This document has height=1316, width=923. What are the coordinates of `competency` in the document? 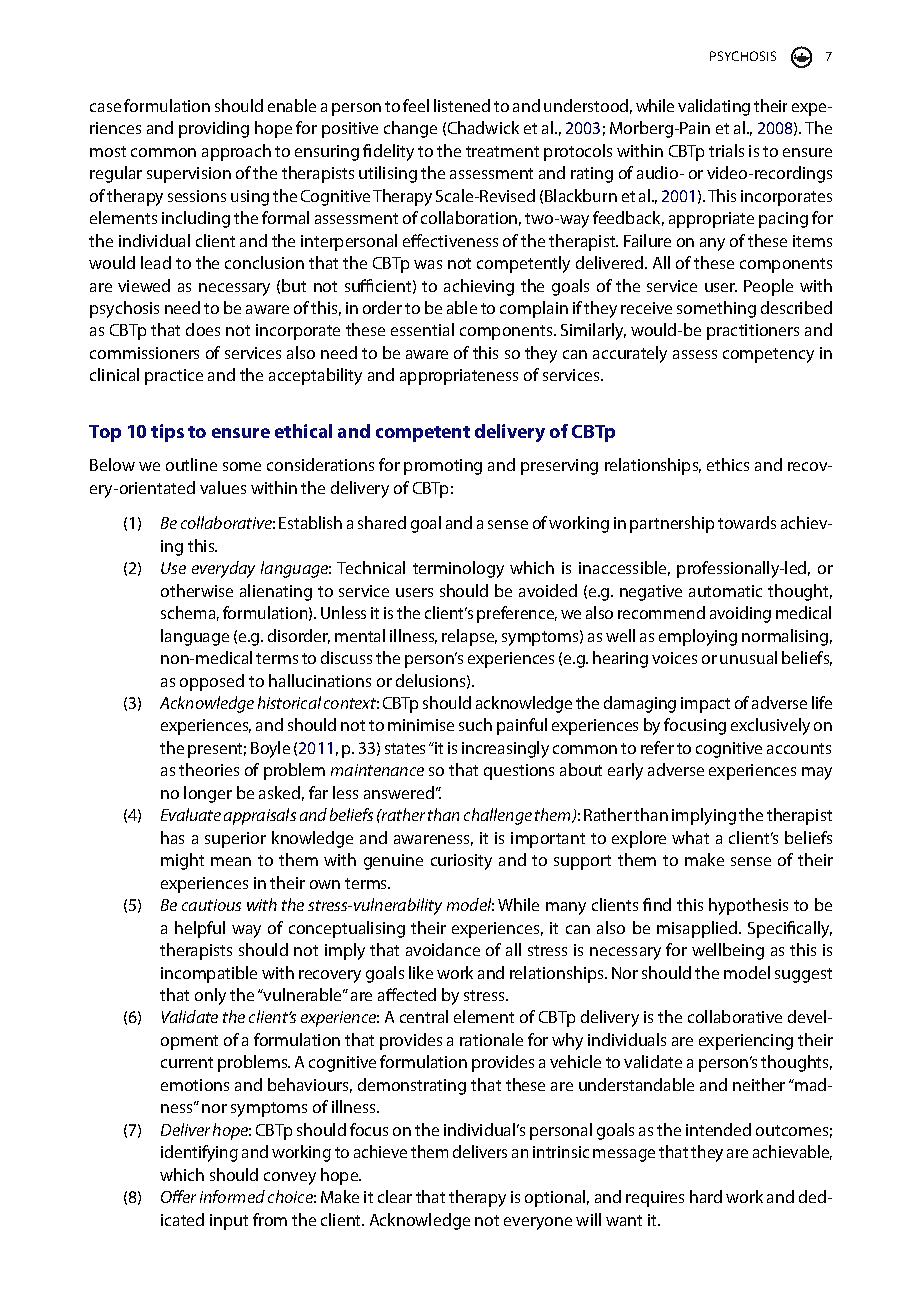 It's located at (768, 355).
